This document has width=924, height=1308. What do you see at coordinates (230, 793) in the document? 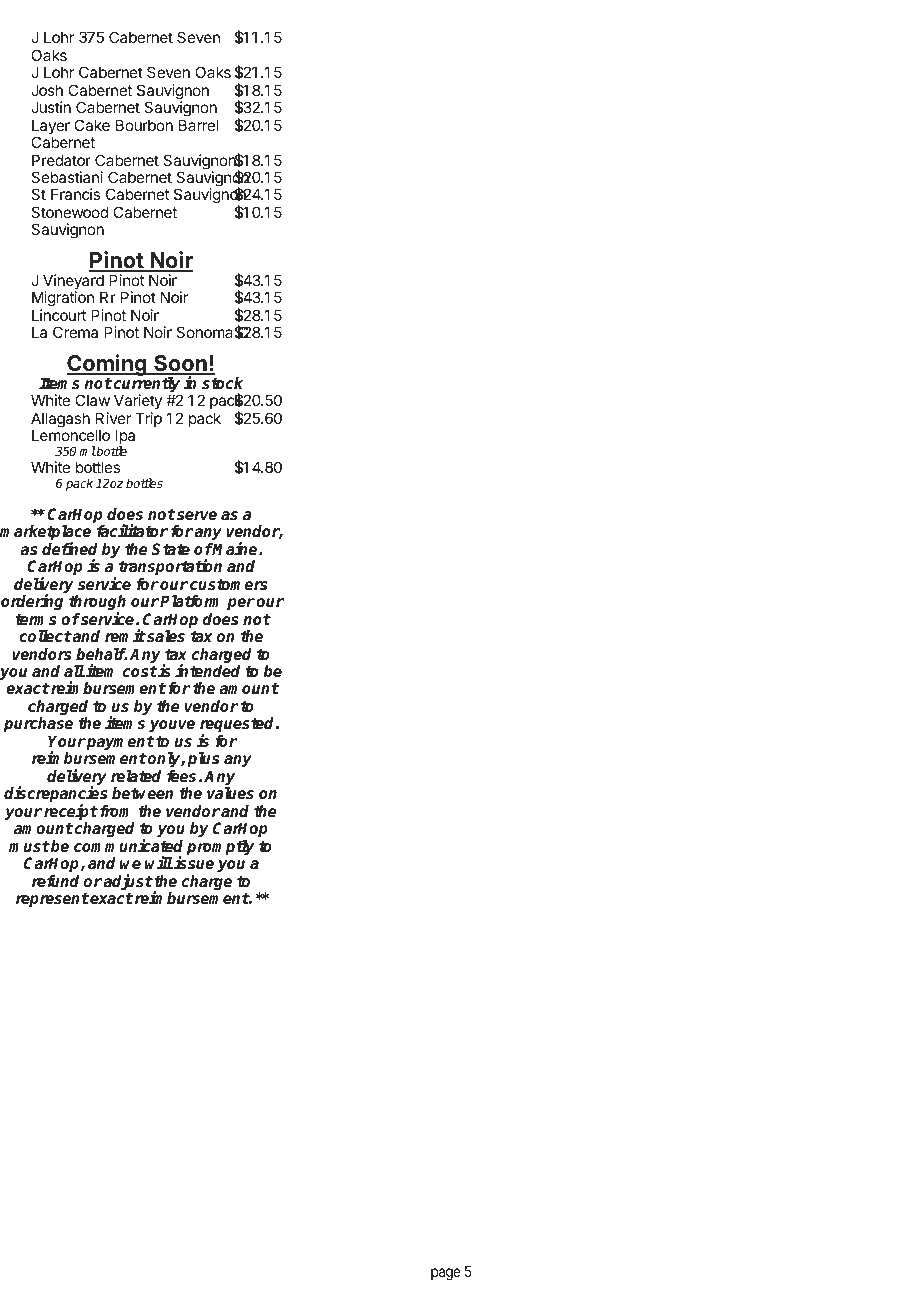
I see `values` at bounding box center [230, 793].
